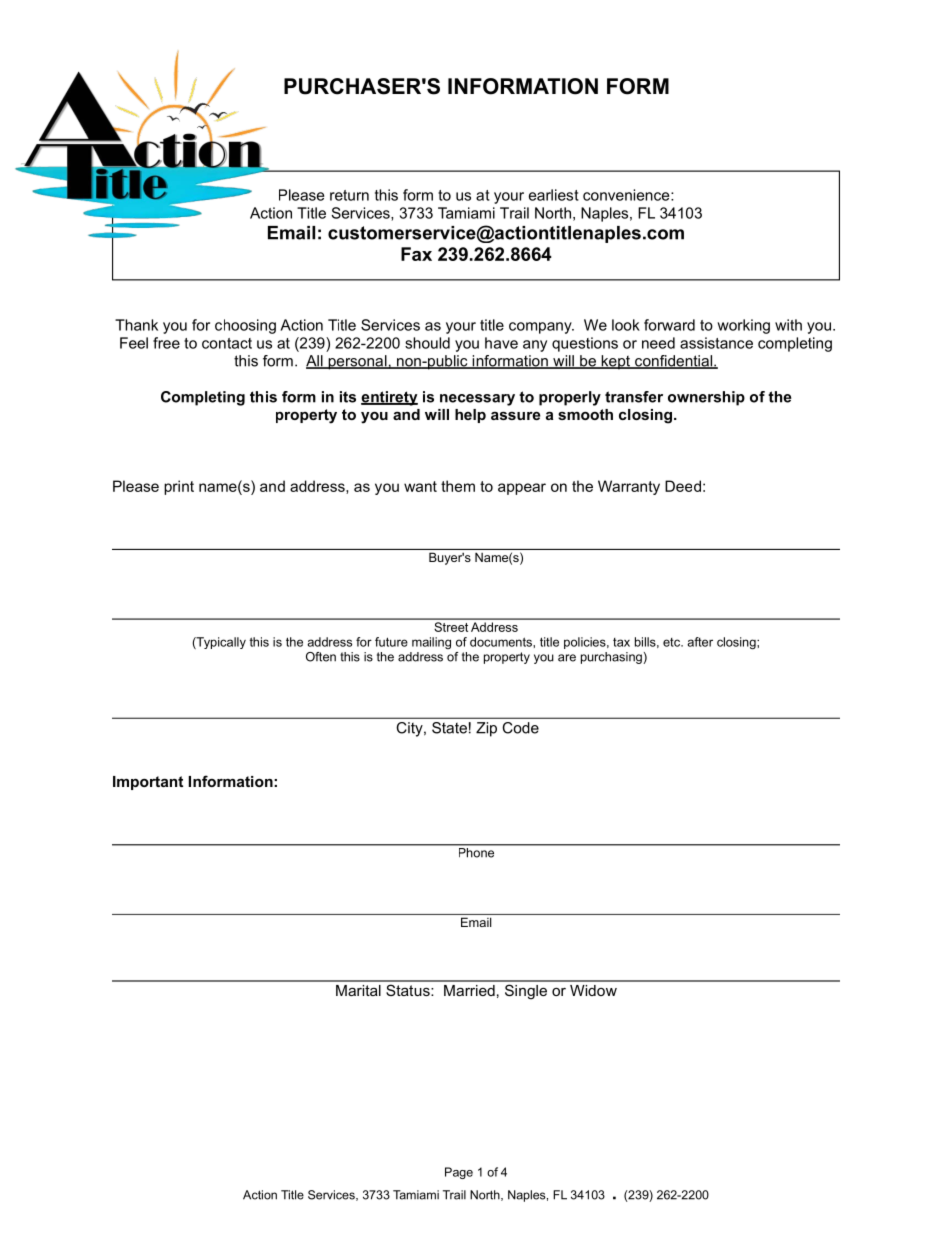 Image resolution: width=952 pixels, height=1233 pixels. Describe the element at coordinates (179, 487) in the image. I see `print` at that location.
